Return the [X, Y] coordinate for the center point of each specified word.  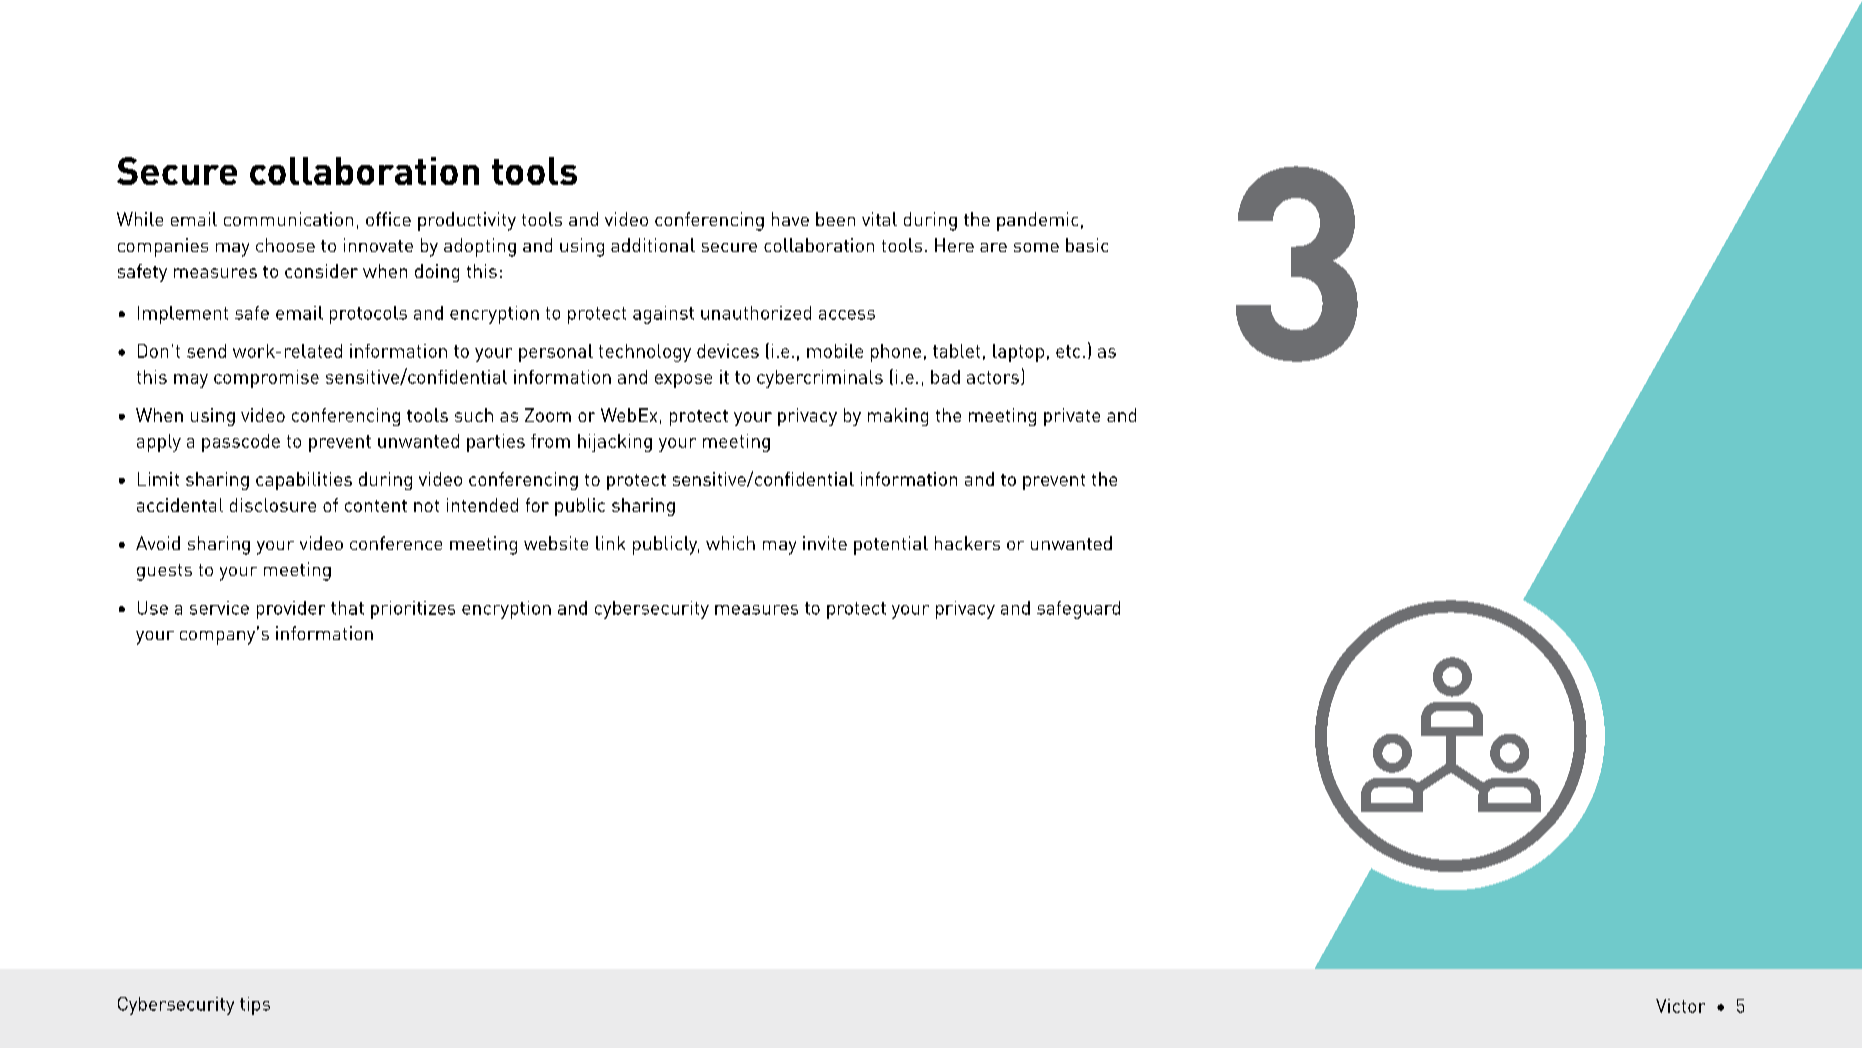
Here [954, 245]
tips [255, 1006]
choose [285, 245]
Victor [1680, 1006]
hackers [967, 543]
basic [1087, 245]
